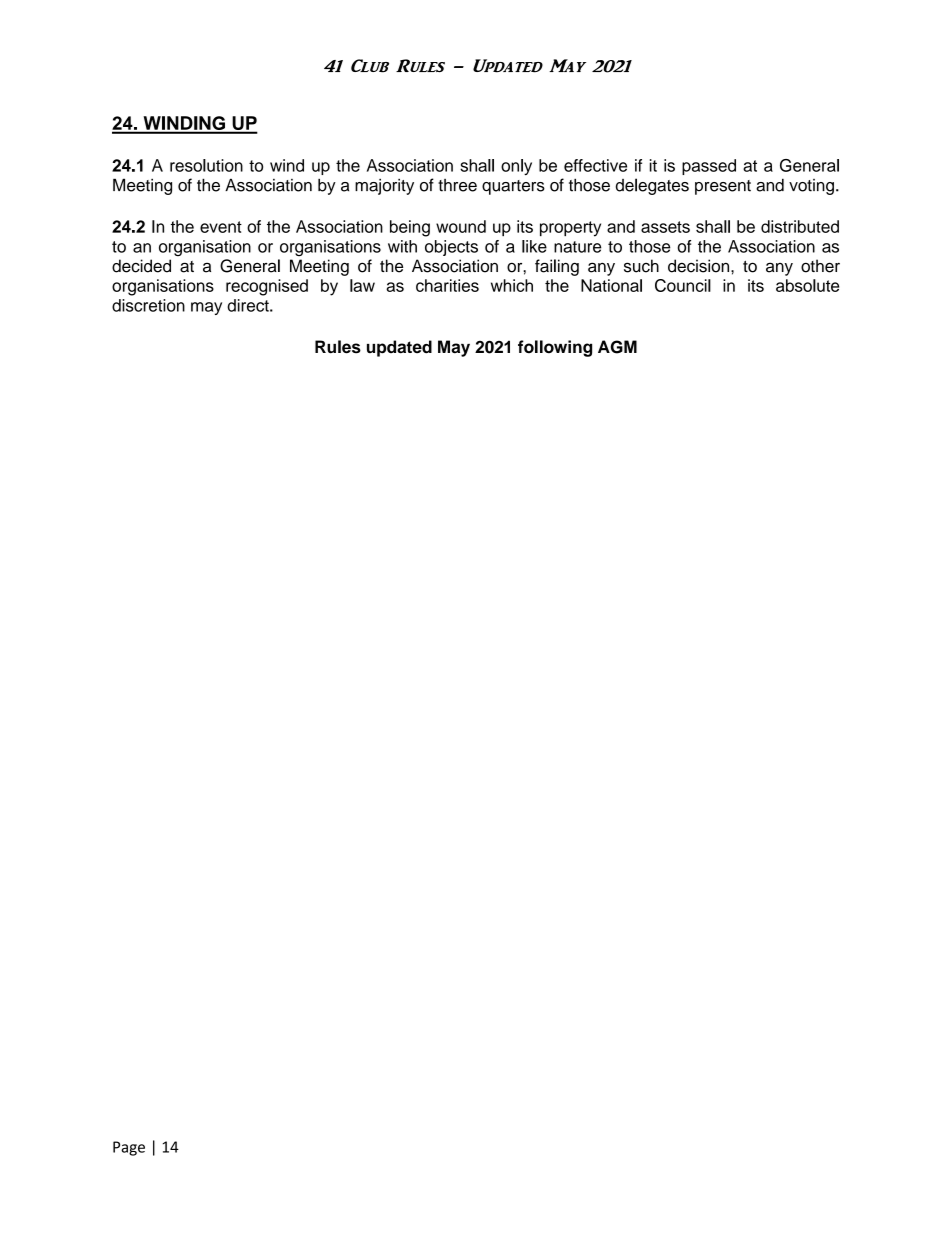 Image resolution: width=952 pixels, height=1233 pixels. What do you see at coordinates (148, 305) in the screenshot?
I see `discretion` at bounding box center [148, 305].
